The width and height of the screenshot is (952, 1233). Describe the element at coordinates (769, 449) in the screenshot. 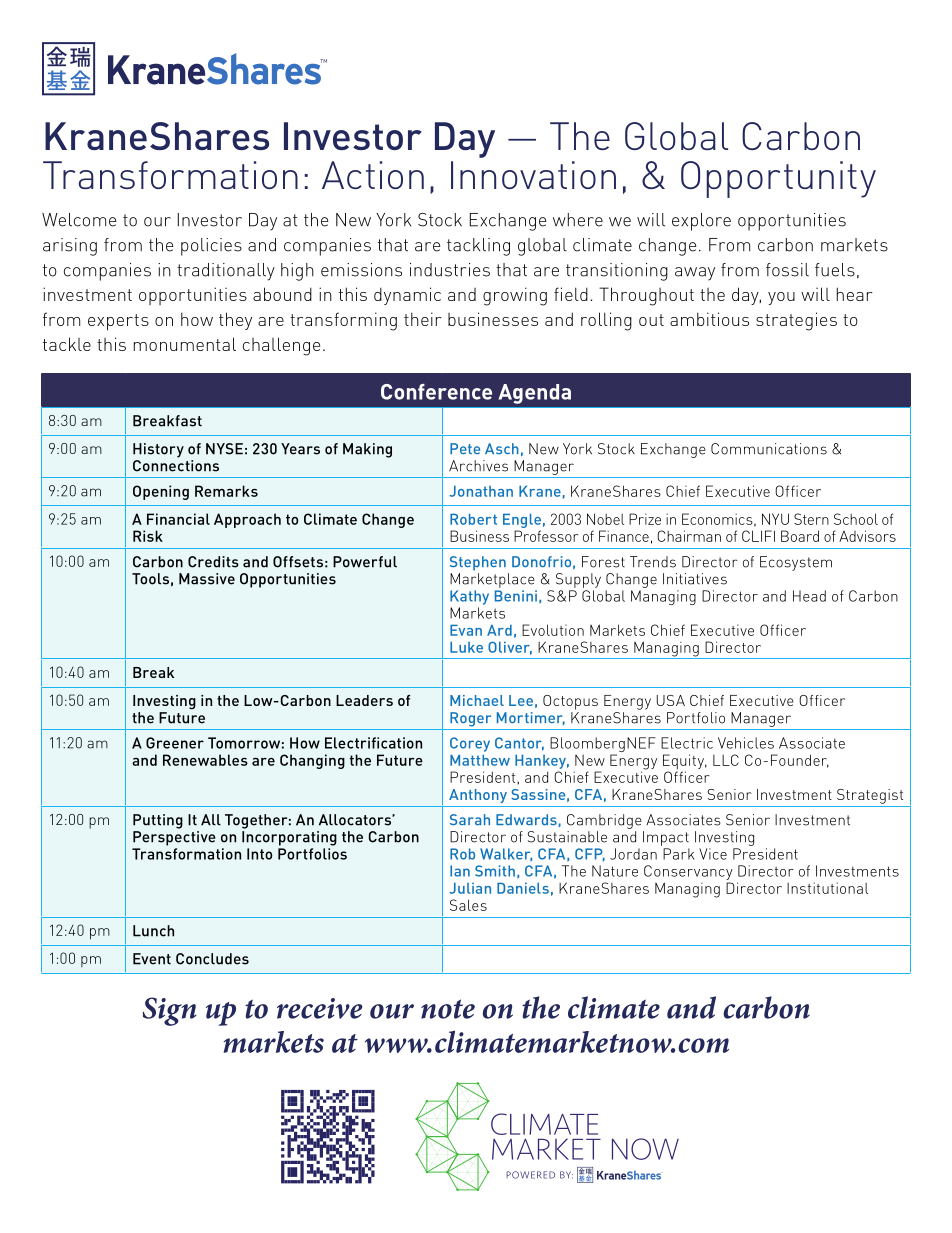

I see `Communications` at that location.
